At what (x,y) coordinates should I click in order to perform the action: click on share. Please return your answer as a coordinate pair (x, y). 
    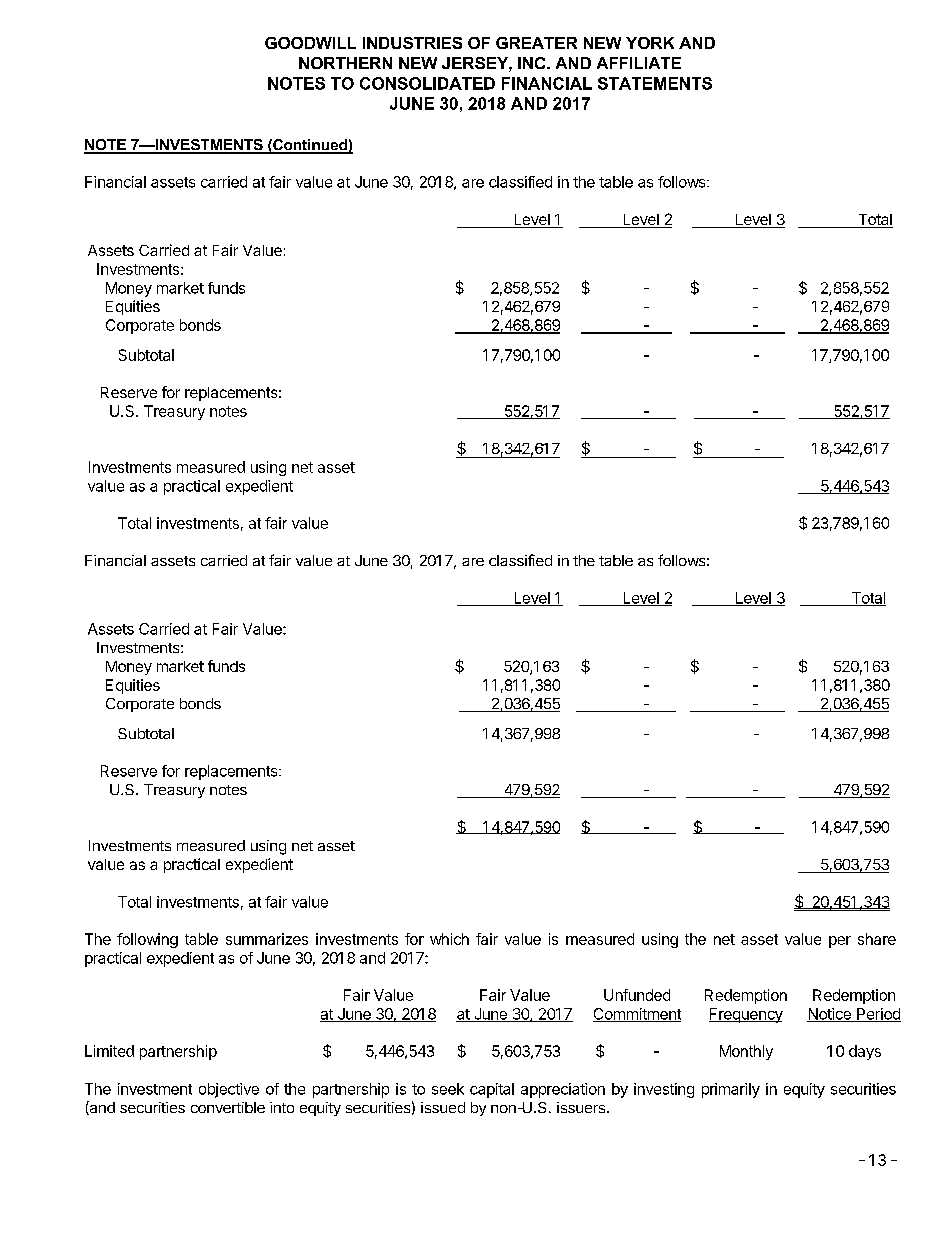
    Looking at the image, I should click on (877, 939).
